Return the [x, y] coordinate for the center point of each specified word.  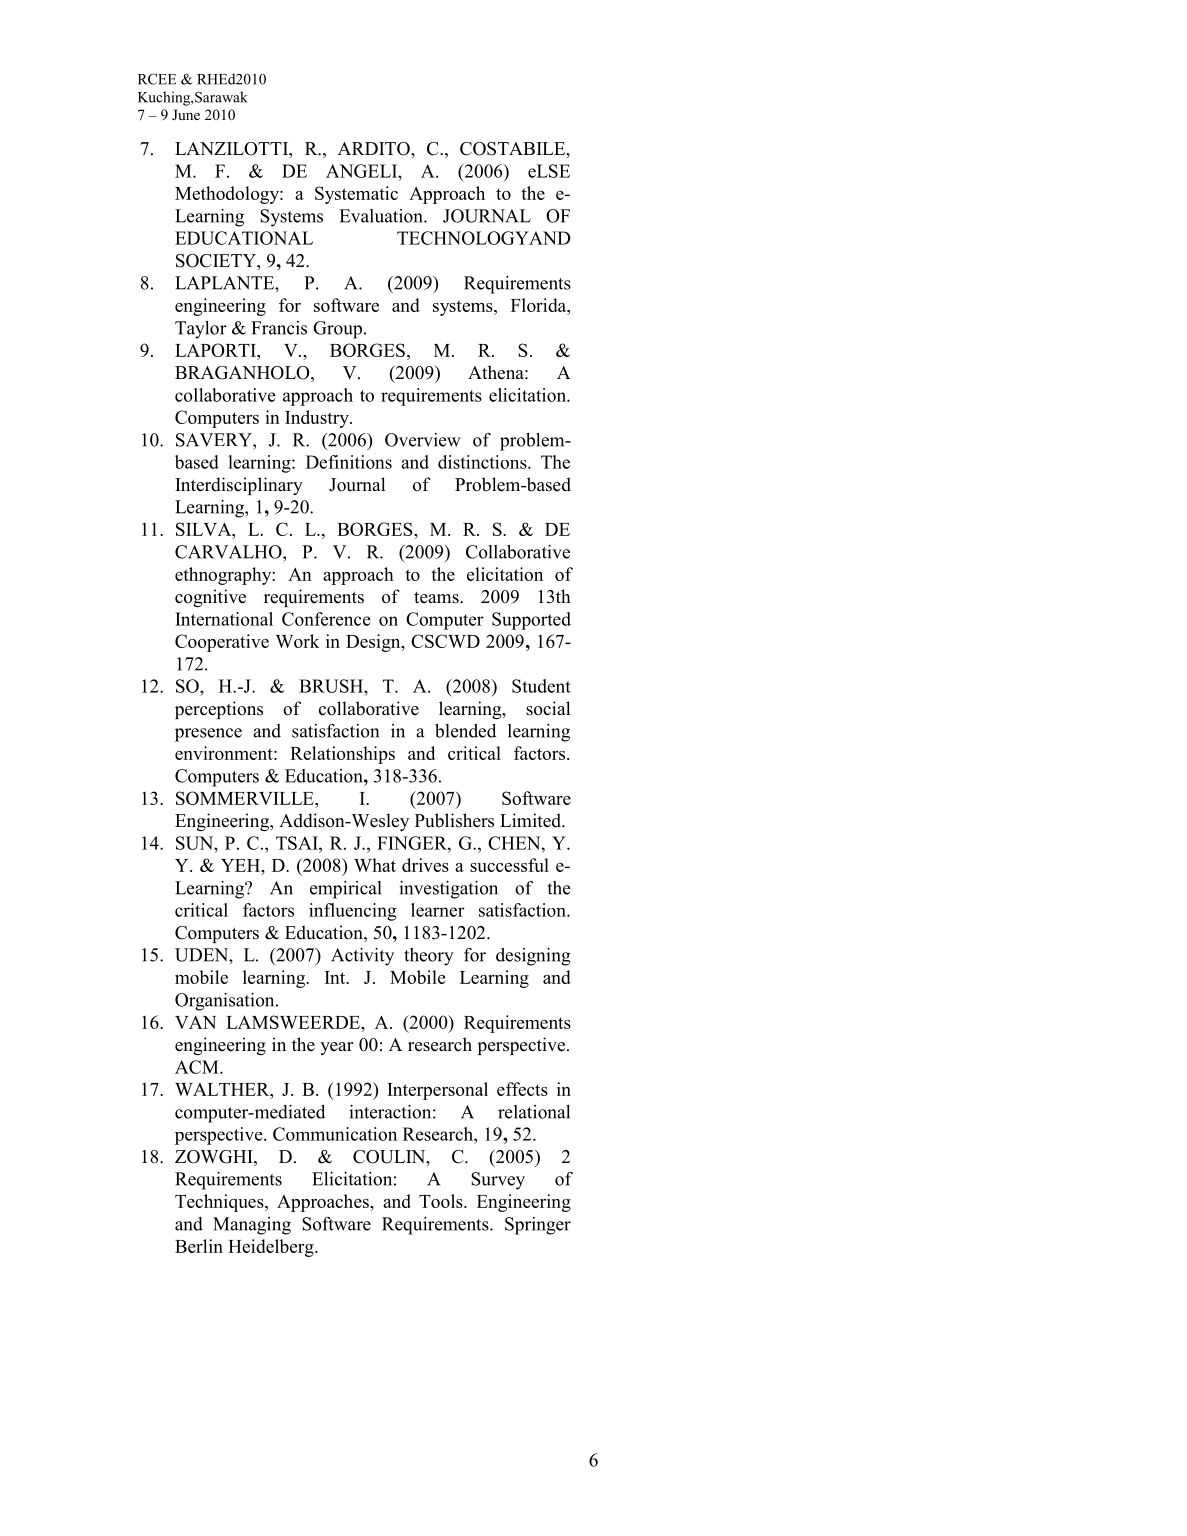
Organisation [226, 1002]
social [548, 708]
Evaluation [382, 216]
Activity [362, 957]
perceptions [219, 710]
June [186, 114]
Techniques [220, 1203]
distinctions [483, 462]
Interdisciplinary [239, 486]
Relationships [342, 755]
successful [509, 865]
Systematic [356, 195]
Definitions [349, 462]
